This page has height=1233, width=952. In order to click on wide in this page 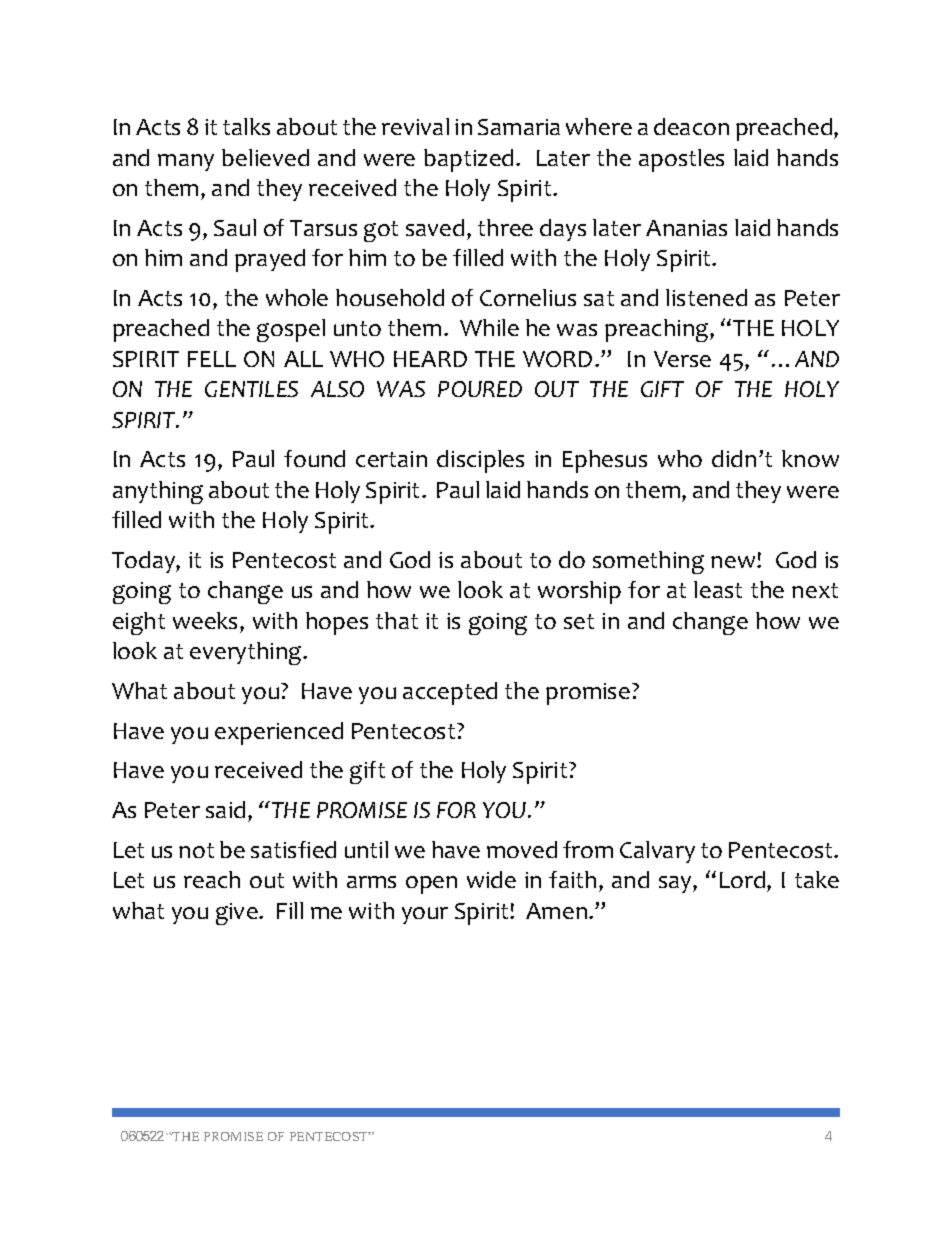, I will do `click(491, 879)`.
